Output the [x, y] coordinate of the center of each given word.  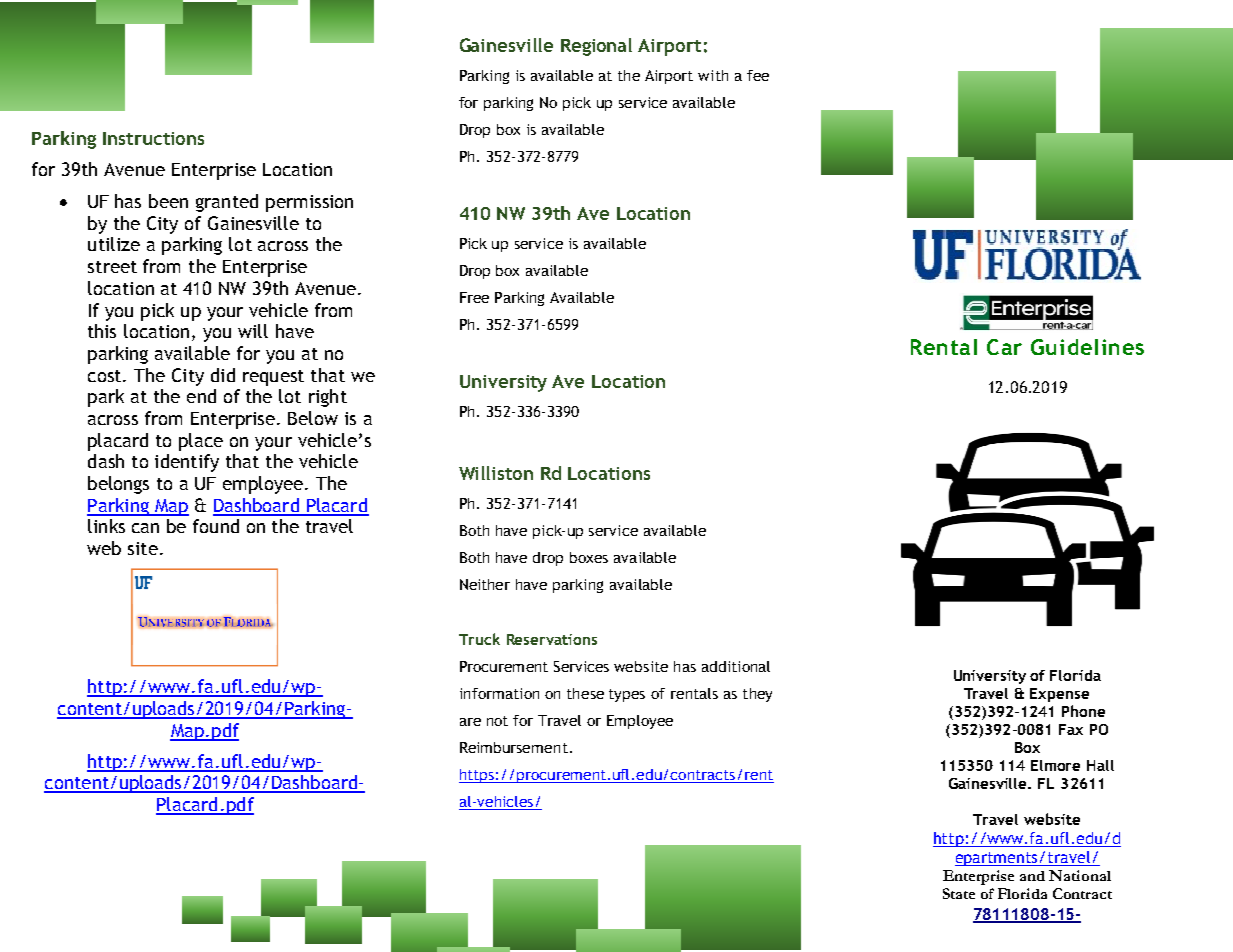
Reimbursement [514, 747]
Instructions [153, 138]
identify [187, 463]
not [497, 721]
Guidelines [1087, 347]
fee [758, 75]
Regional [596, 47]
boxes [589, 557]
